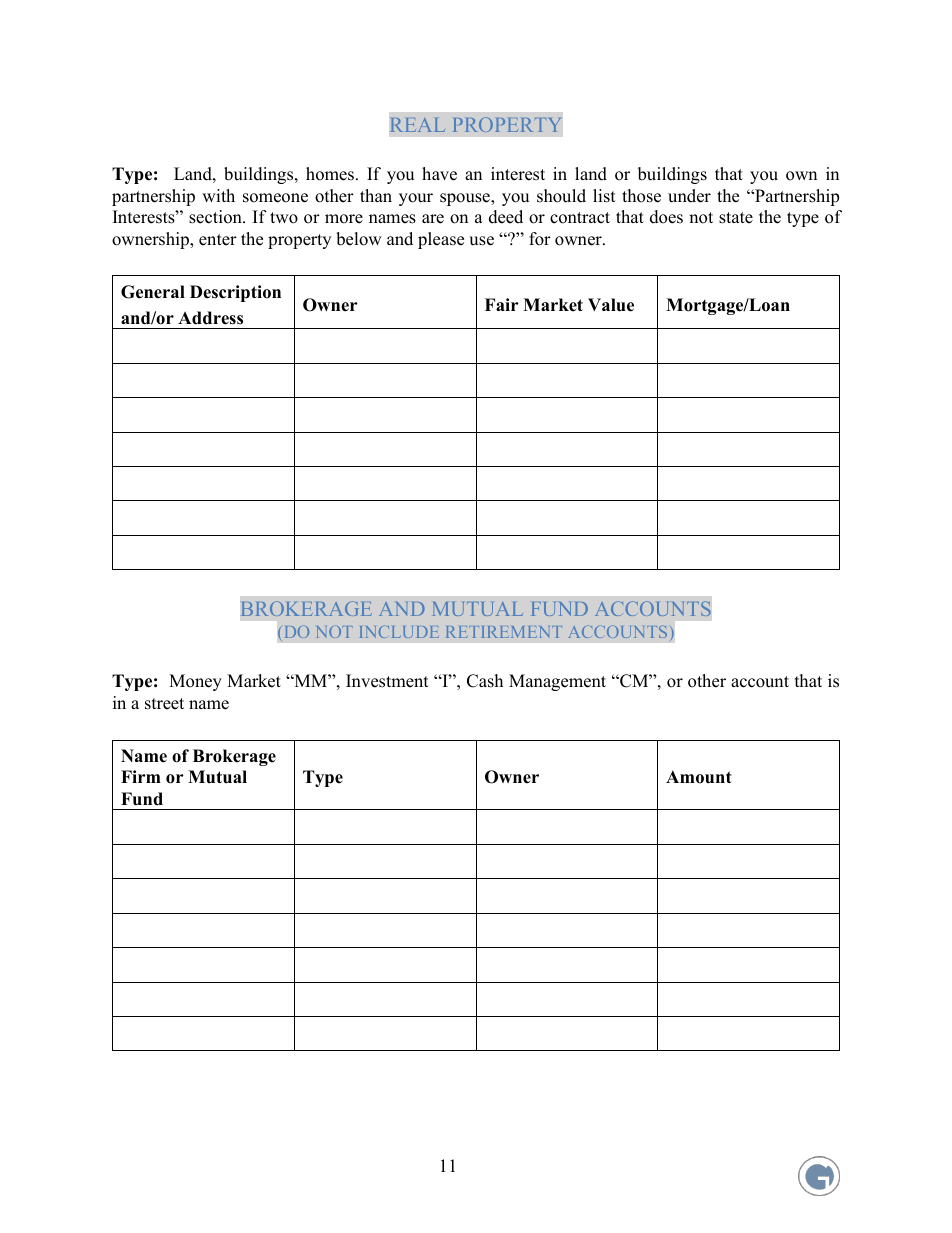 This image has height=1233, width=952. What do you see at coordinates (218, 240) in the image?
I see `enter` at bounding box center [218, 240].
